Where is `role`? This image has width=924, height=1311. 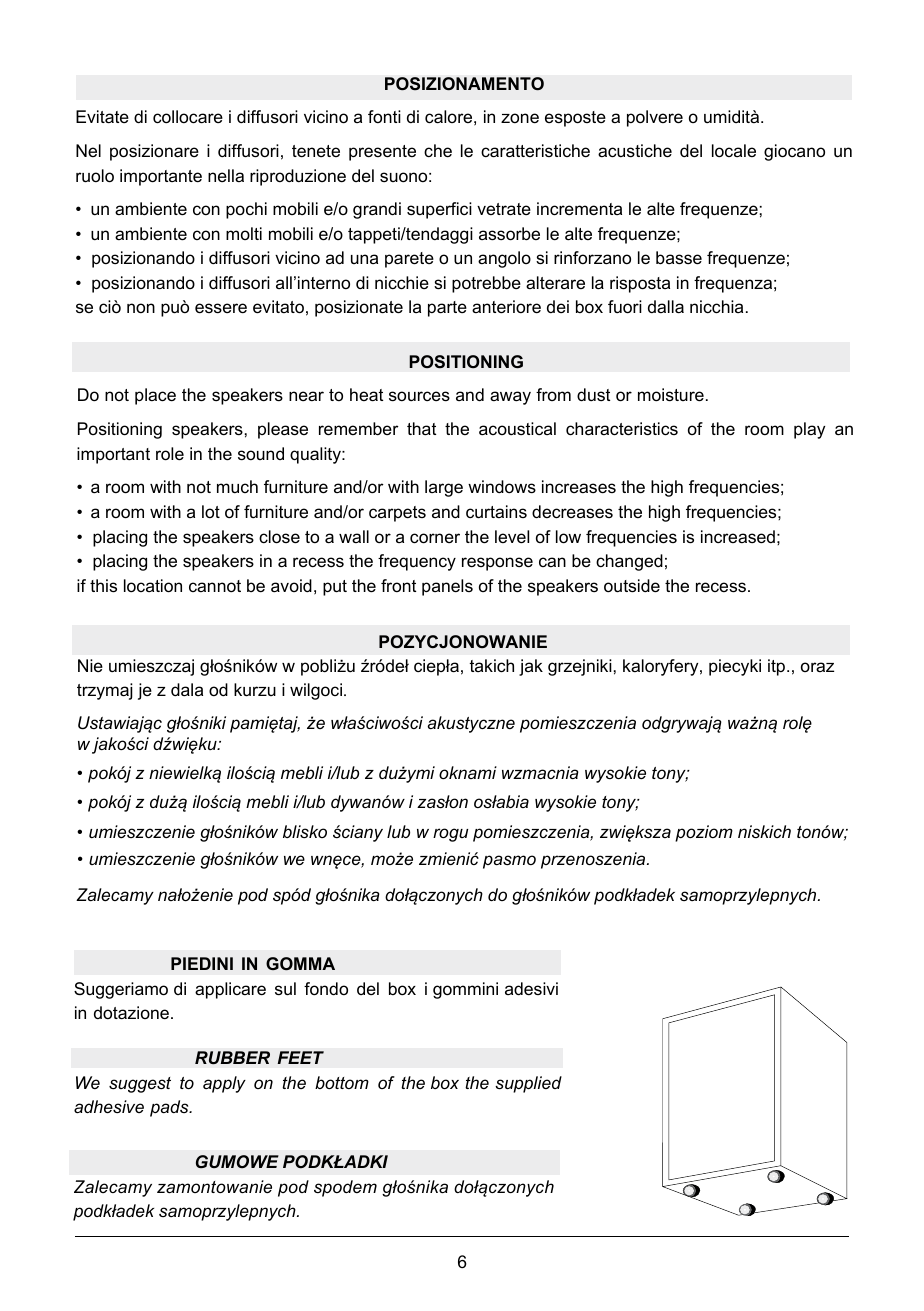 role is located at coordinates (170, 454).
